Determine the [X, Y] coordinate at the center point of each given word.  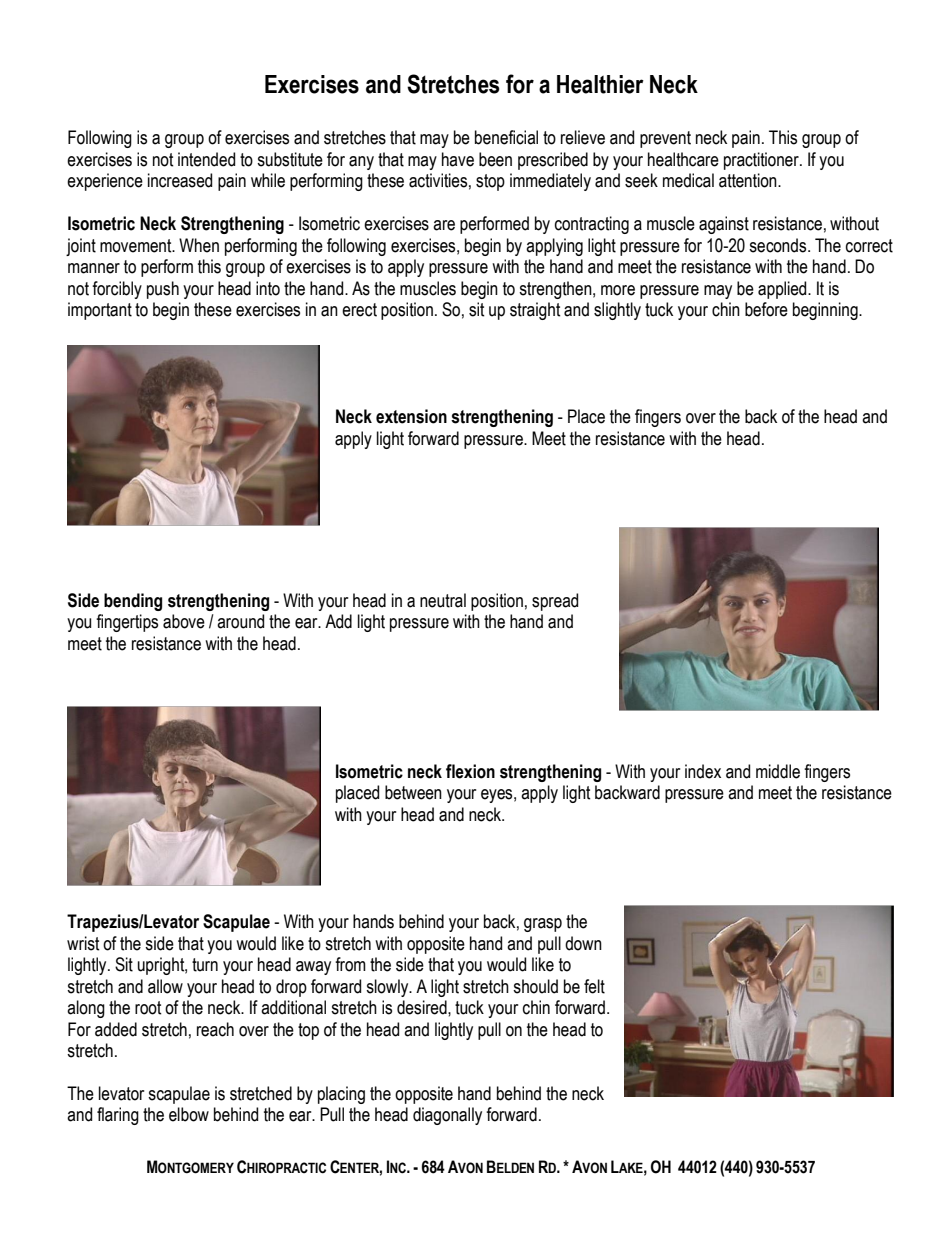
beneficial [506, 137]
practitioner [762, 161]
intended [206, 159]
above [184, 621]
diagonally [447, 1116]
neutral [443, 600]
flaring [118, 1116]
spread [555, 602]
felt [594, 986]
